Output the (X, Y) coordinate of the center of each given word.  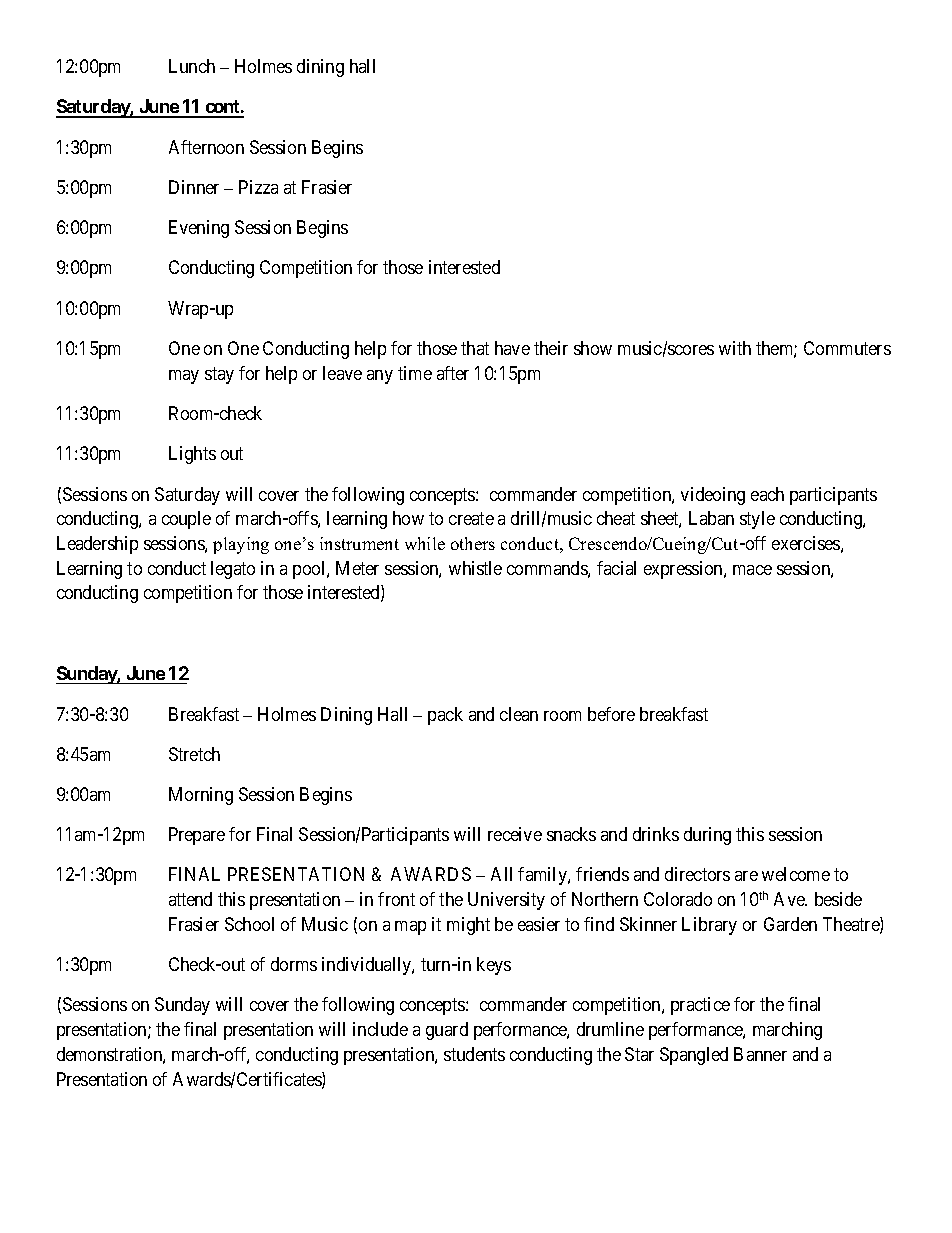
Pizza (258, 187)
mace (752, 570)
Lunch (192, 66)
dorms (294, 964)
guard (447, 1031)
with (735, 348)
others (473, 543)
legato (233, 570)
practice (700, 1006)
